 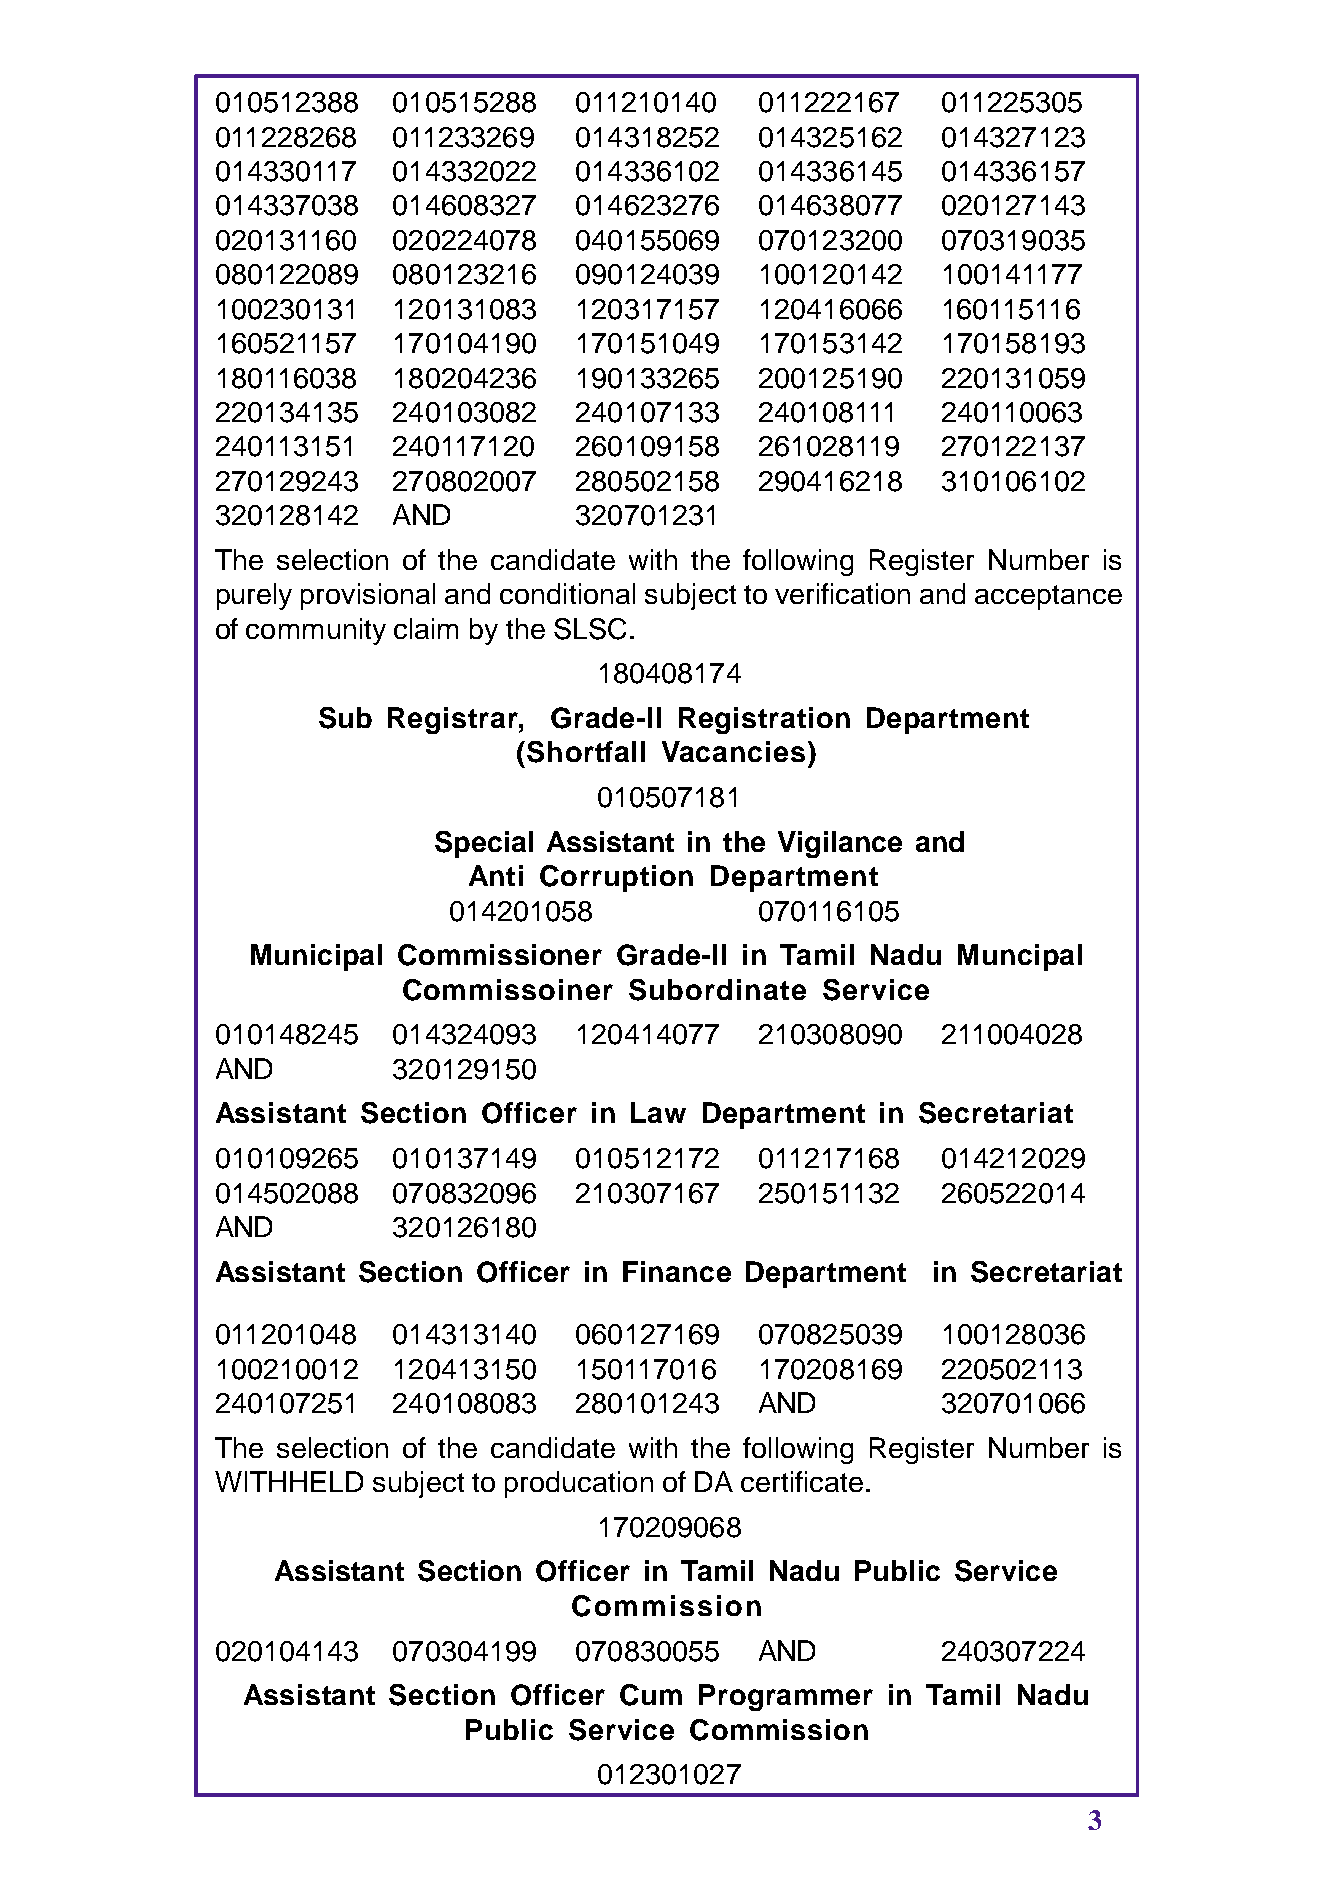 I want to click on acceptance, so click(x=1048, y=597).
